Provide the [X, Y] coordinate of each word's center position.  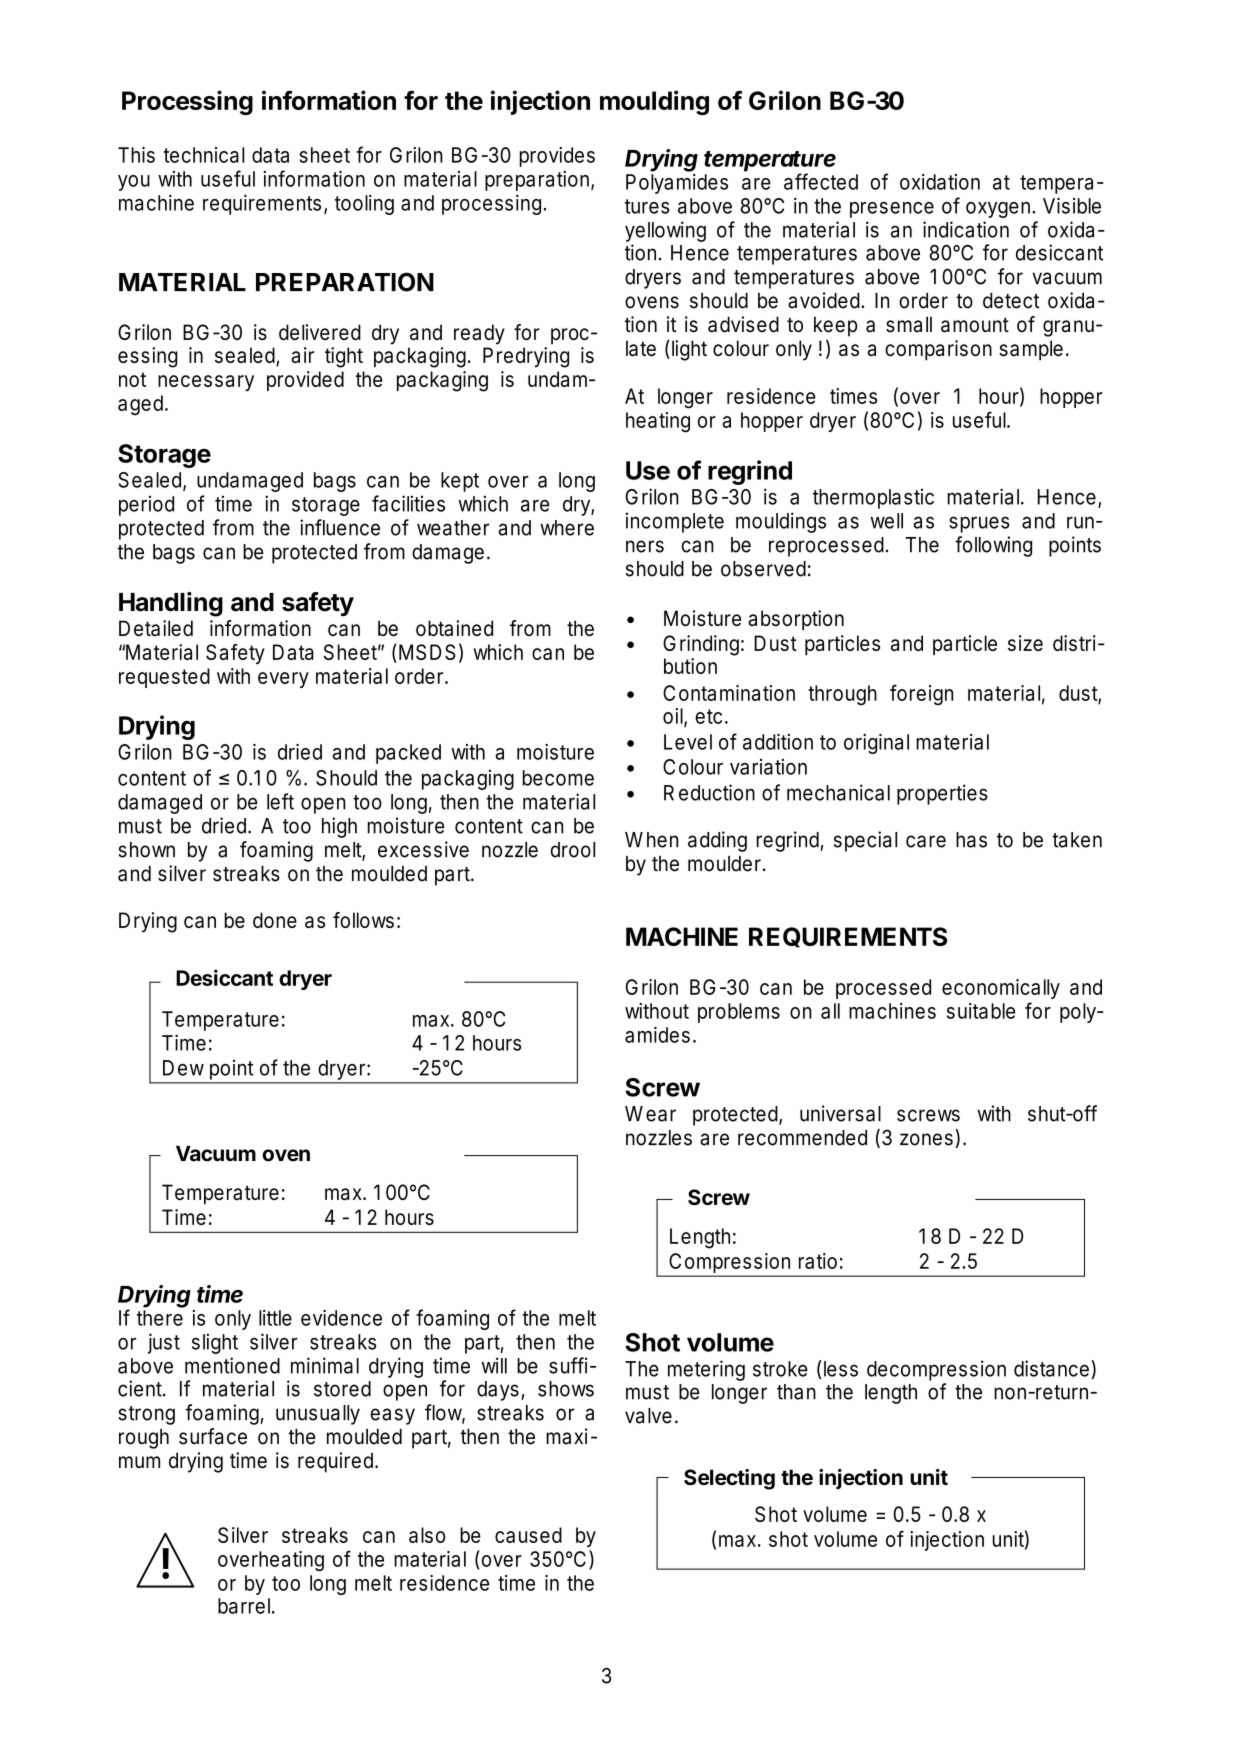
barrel [244, 1606]
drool [573, 850]
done [275, 920]
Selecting [729, 1479]
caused [528, 1535]
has [971, 840]
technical [204, 155]
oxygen [999, 210]
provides [557, 157]
